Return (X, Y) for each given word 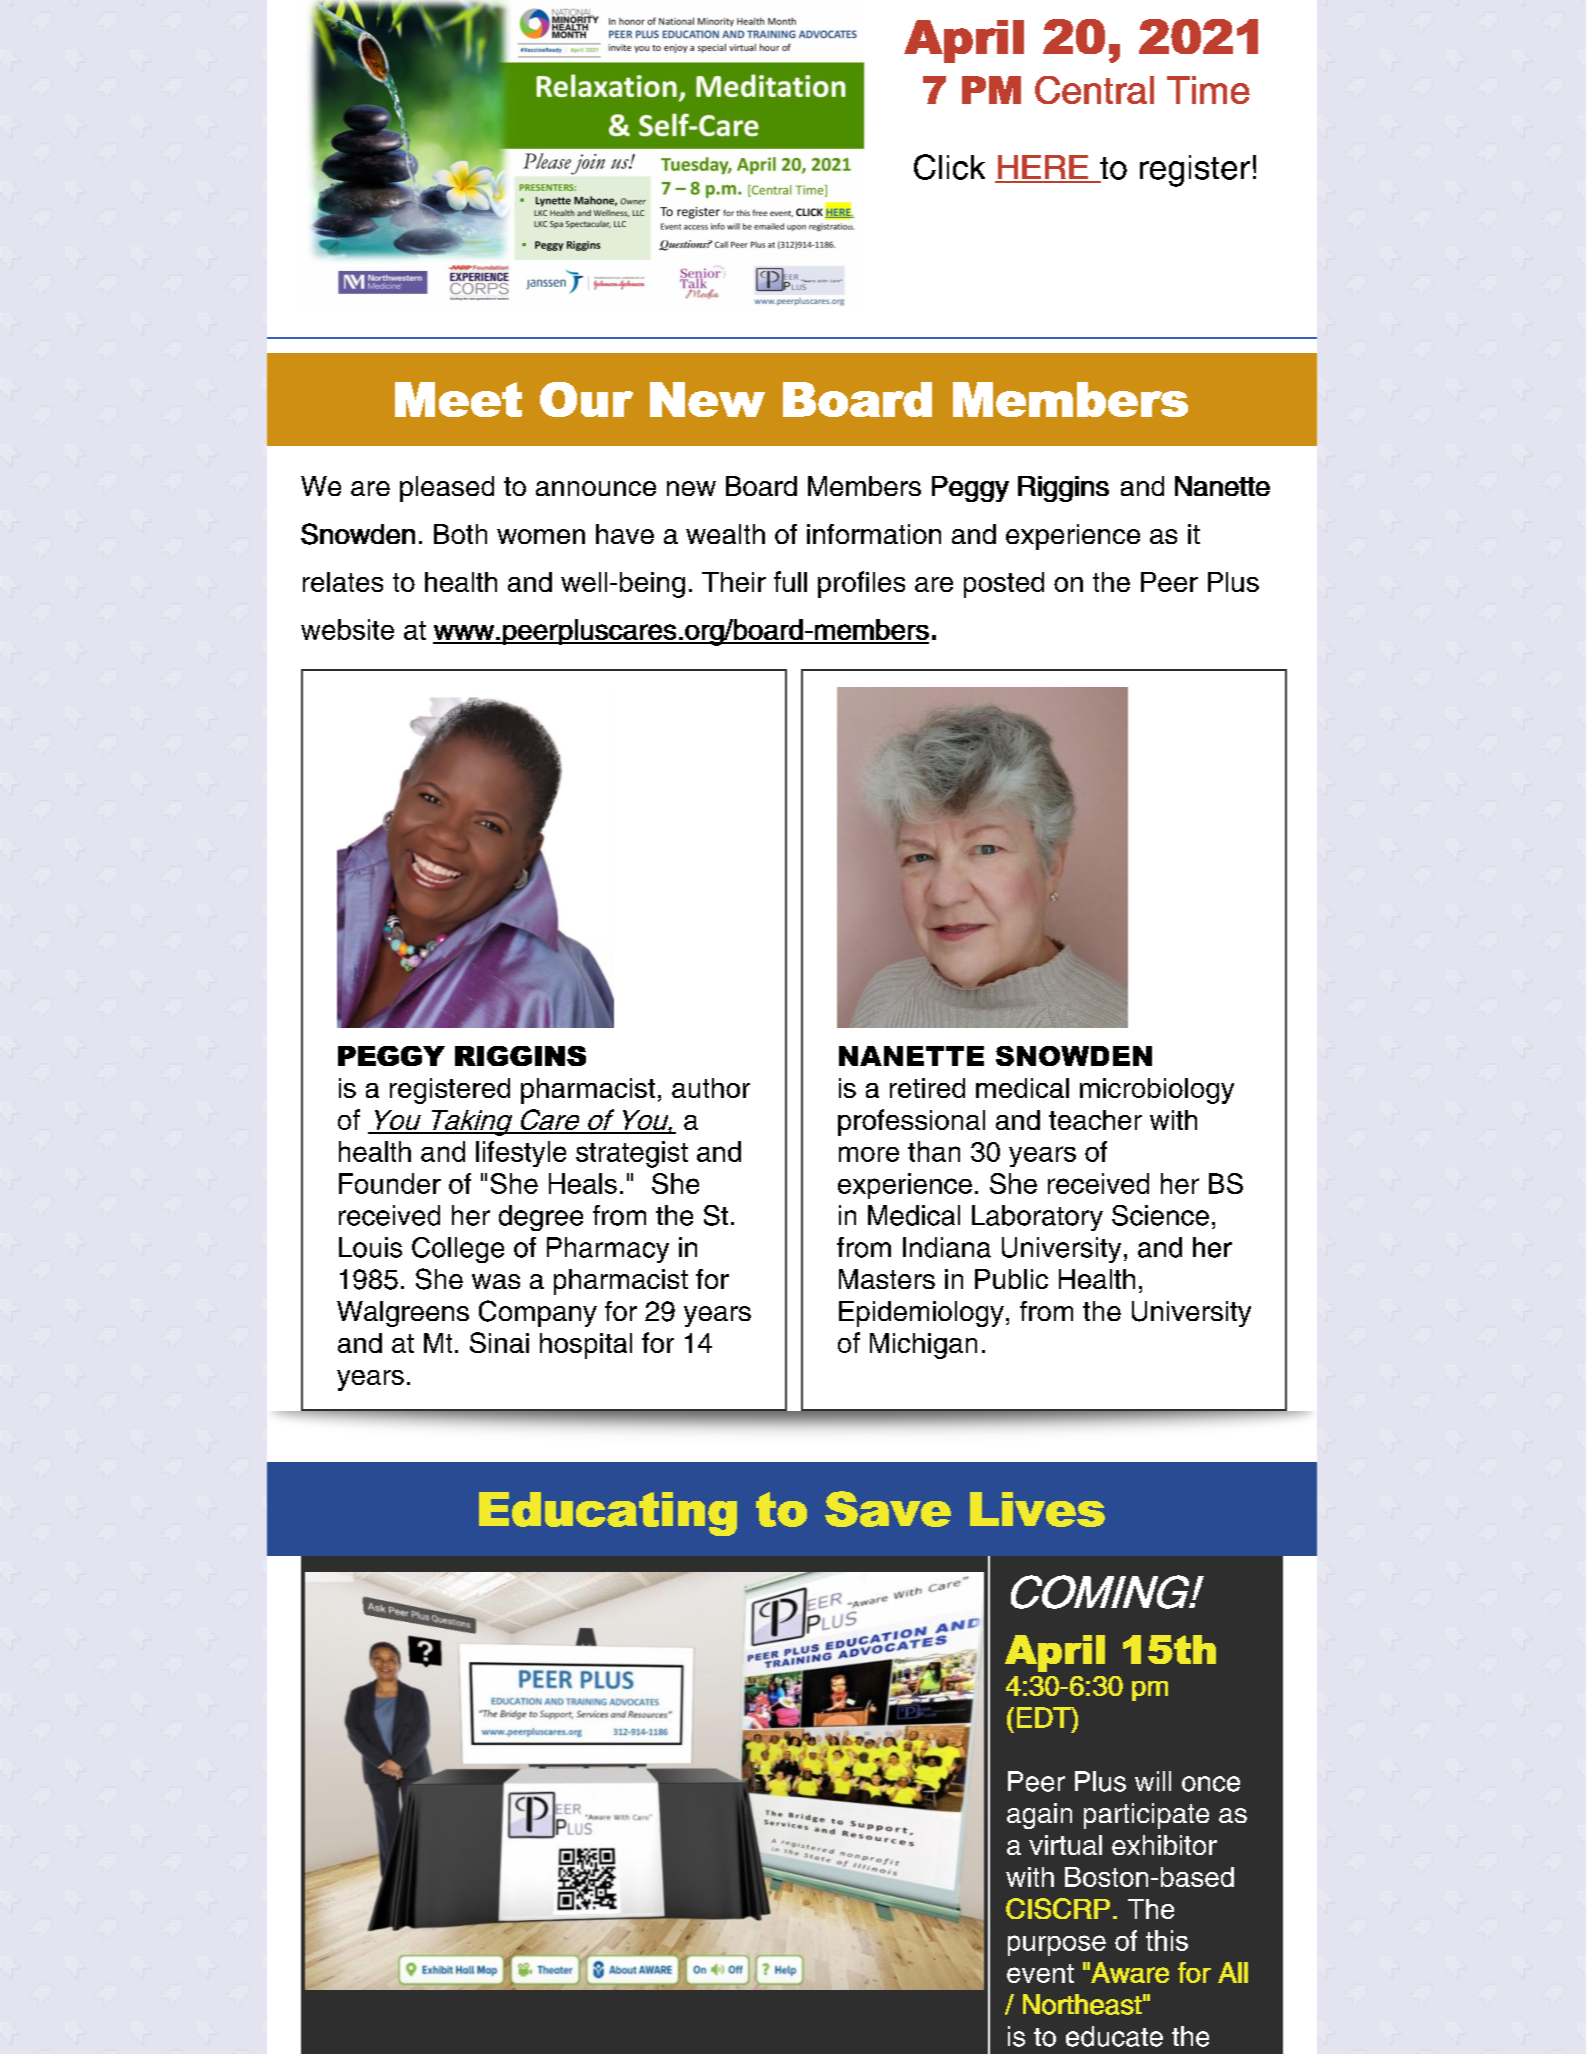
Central (1094, 90)
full (790, 581)
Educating (608, 1514)
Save (888, 1509)
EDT (1045, 1717)
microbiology (1157, 1091)
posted (1004, 585)
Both (460, 534)
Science (1160, 1215)
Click (949, 167)
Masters (887, 1279)
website (347, 629)
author (711, 1088)
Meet (458, 399)
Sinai (499, 1342)
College (458, 1250)
